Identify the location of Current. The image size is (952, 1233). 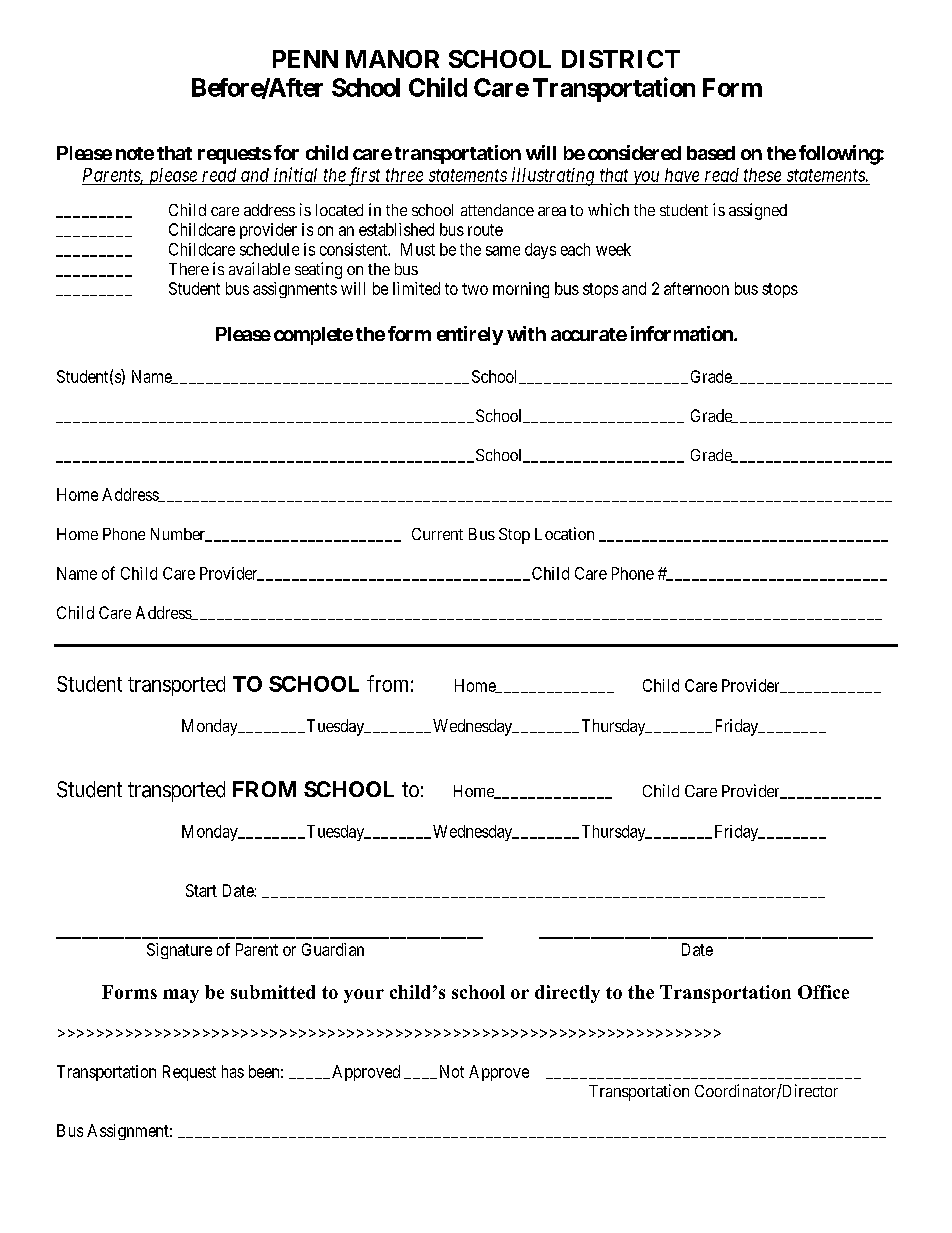
(437, 534).
